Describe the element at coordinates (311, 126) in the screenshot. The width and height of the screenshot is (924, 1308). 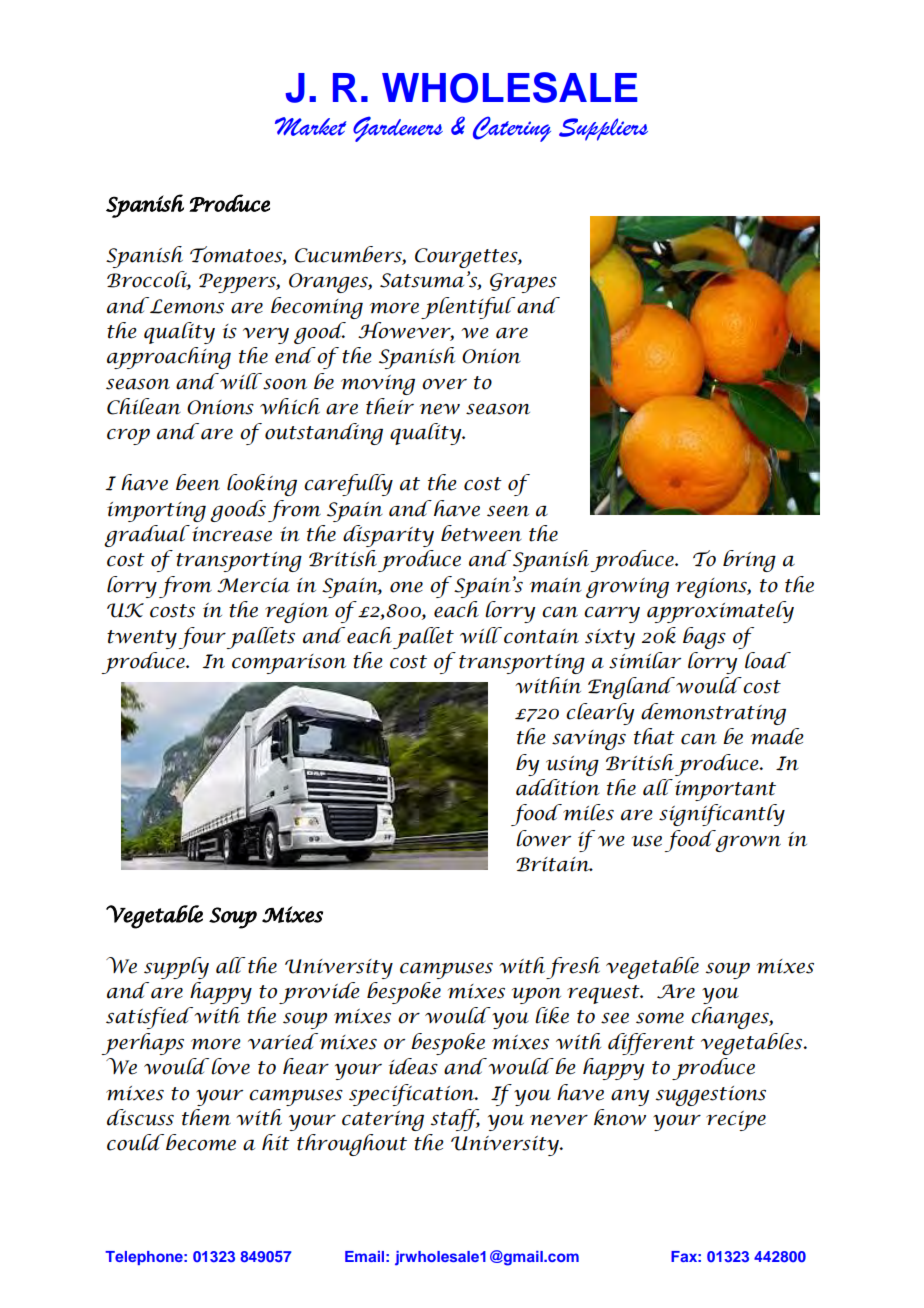
I see `Market` at that location.
